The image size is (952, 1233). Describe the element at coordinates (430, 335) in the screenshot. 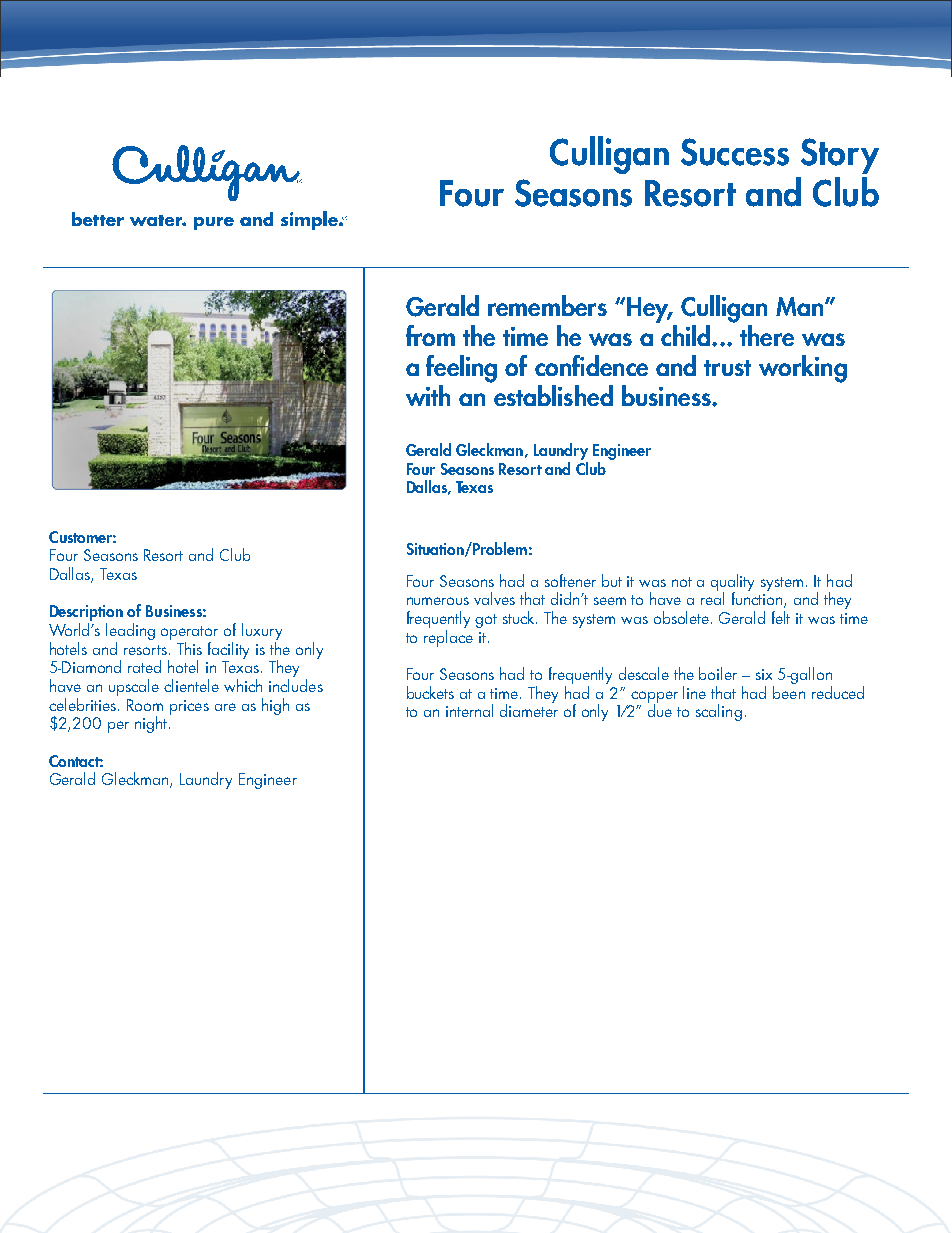

I see `from` at that location.
